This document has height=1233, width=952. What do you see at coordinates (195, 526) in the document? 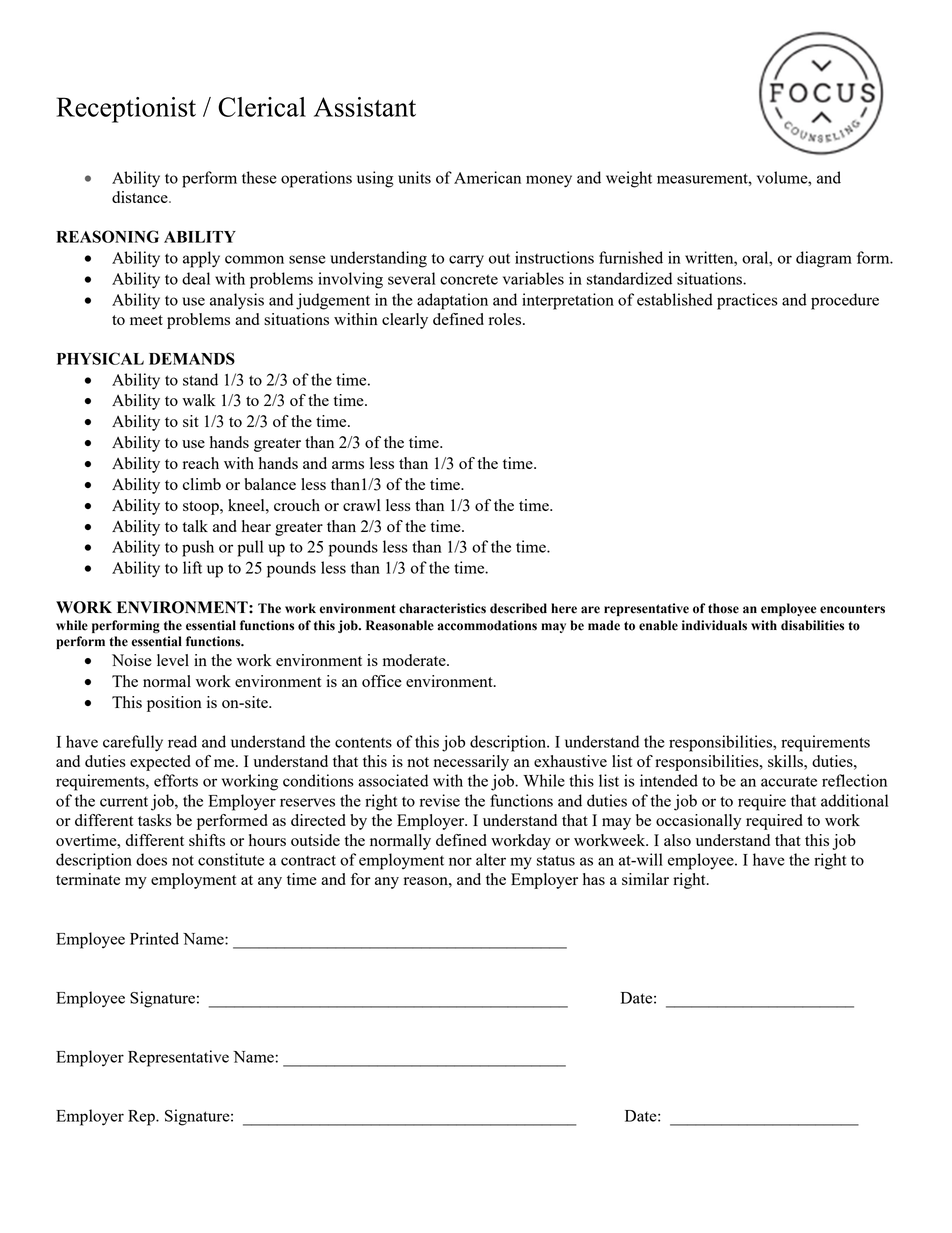
I see `talk` at bounding box center [195, 526].
